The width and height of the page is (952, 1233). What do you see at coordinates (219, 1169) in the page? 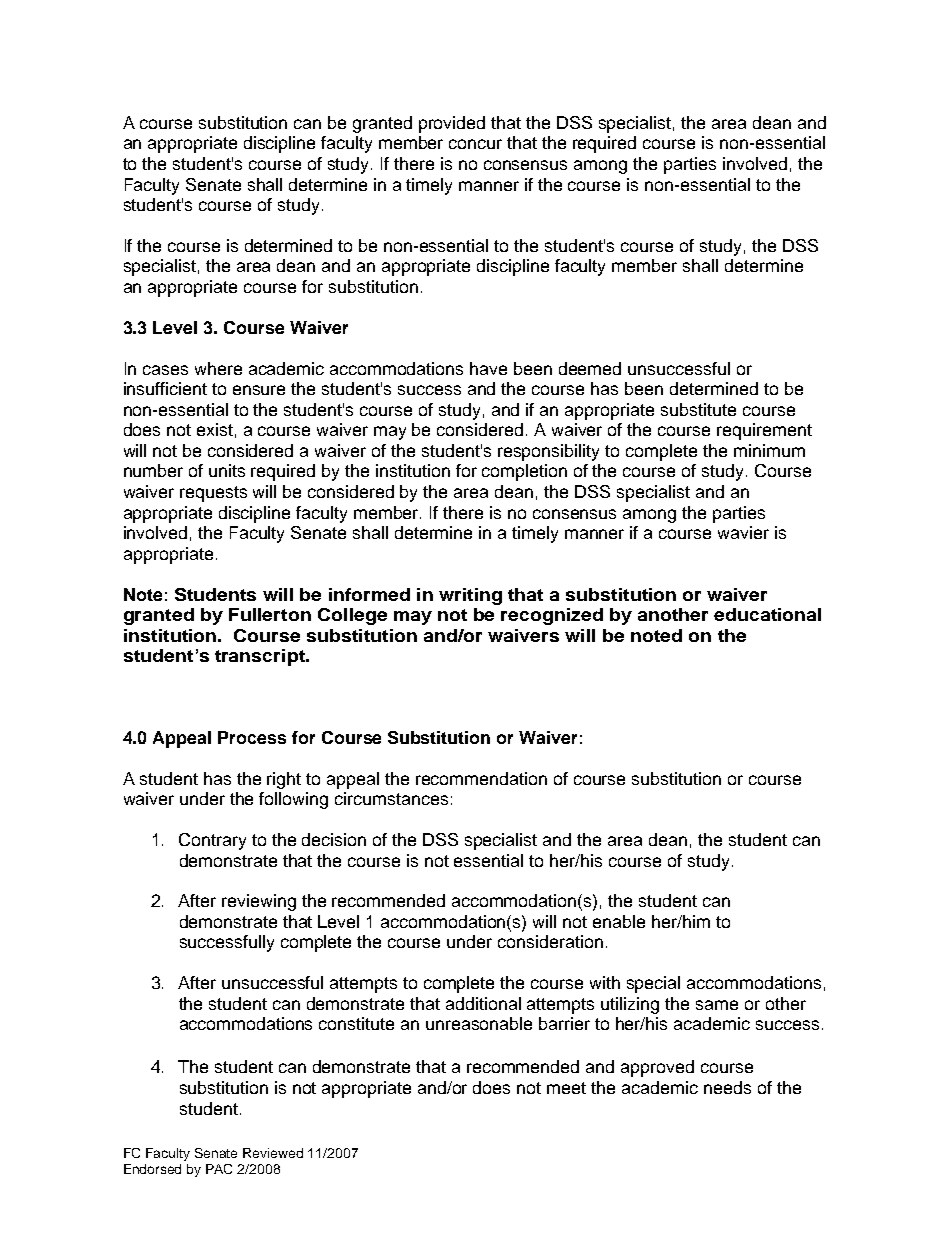
I see `PAC` at bounding box center [219, 1169].
